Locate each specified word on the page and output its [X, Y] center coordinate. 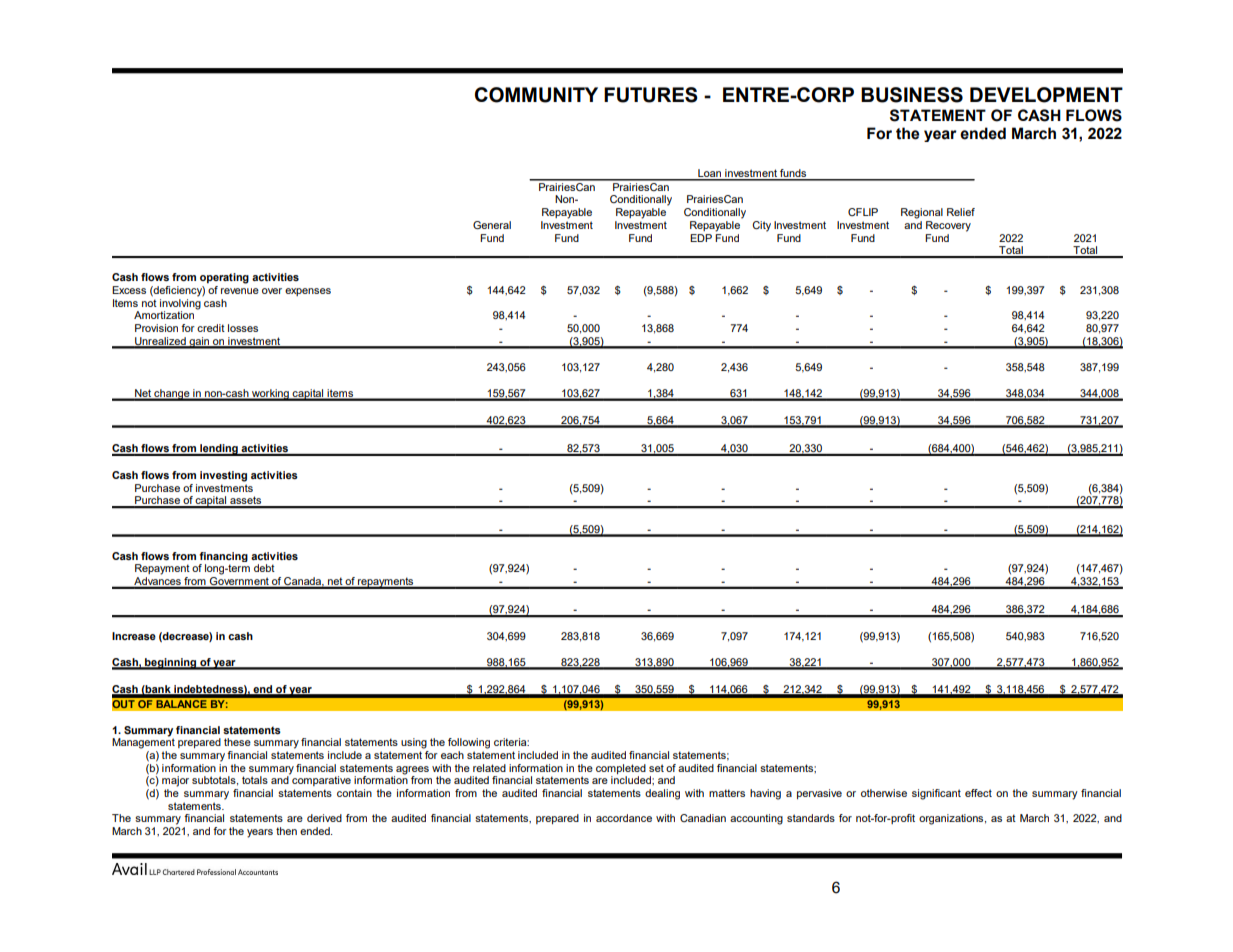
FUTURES [651, 95]
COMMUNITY [536, 95]
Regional [922, 213]
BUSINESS [912, 95]
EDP [701, 238]
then [286, 831]
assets [246, 502]
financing [223, 557]
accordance [624, 818]
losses [243, 328]
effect [978, 793]
